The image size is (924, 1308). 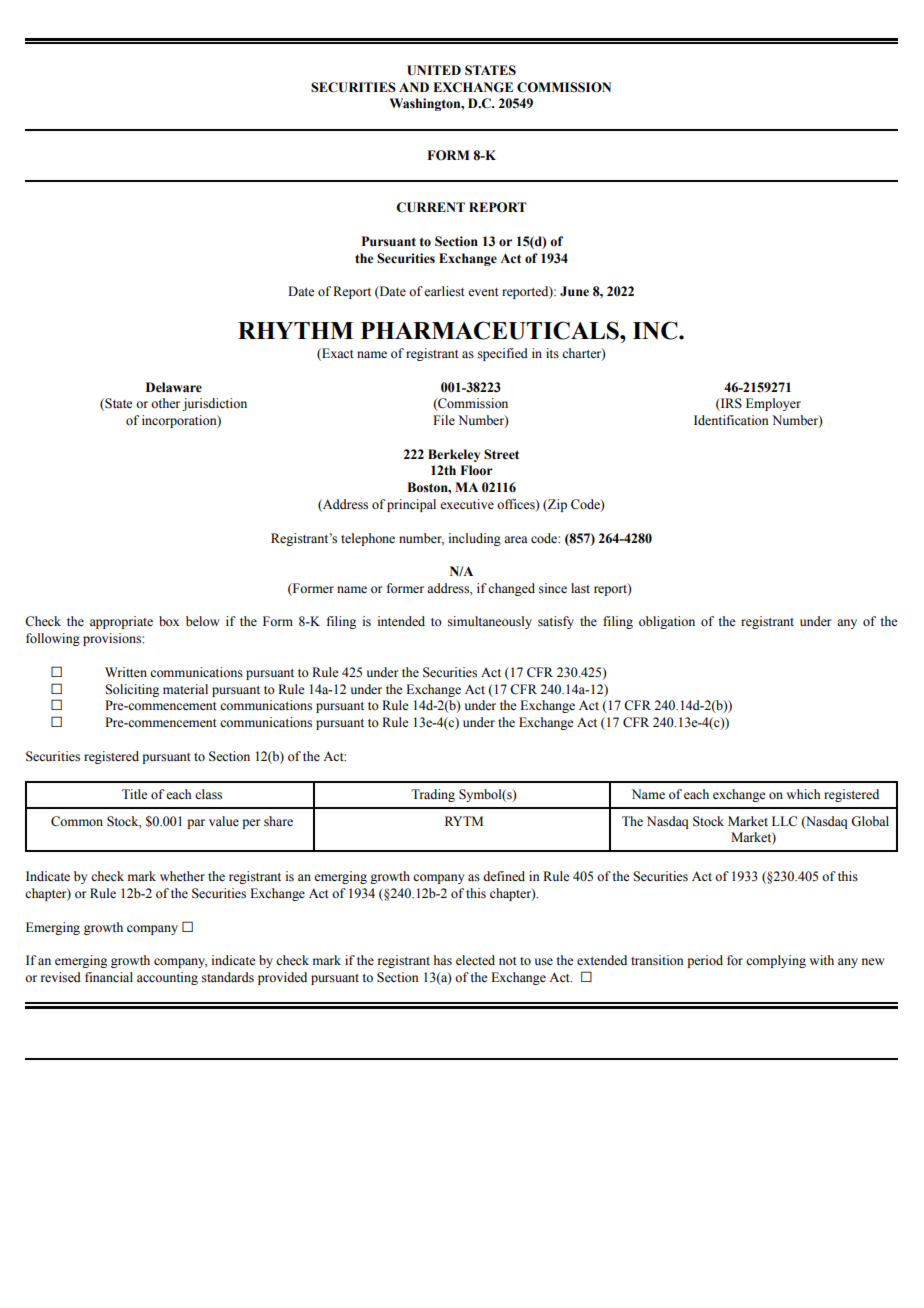 I want to click on Identification, so click(x=731, y=420).
